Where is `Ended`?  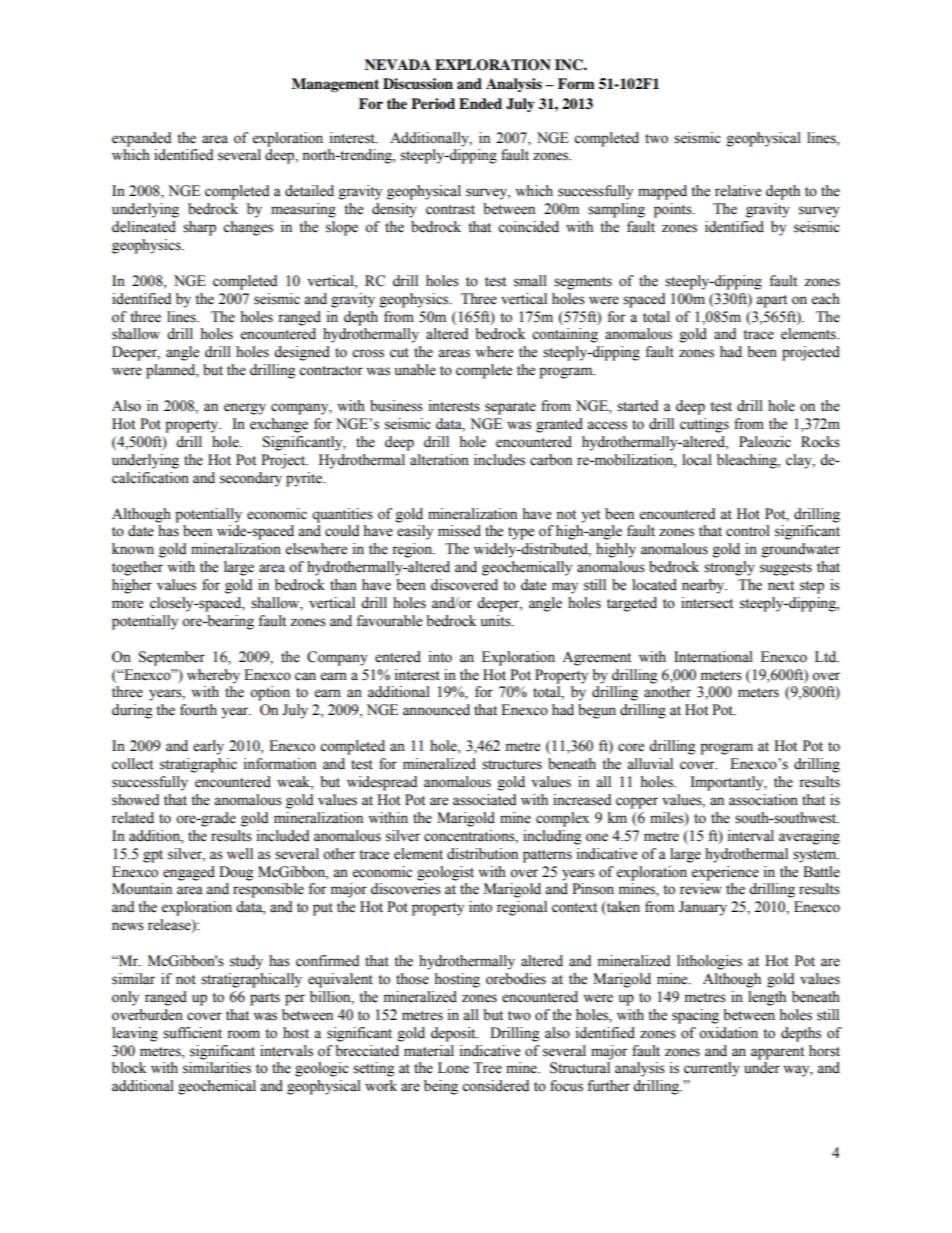 Ended is located at coordinates (480, 104).
